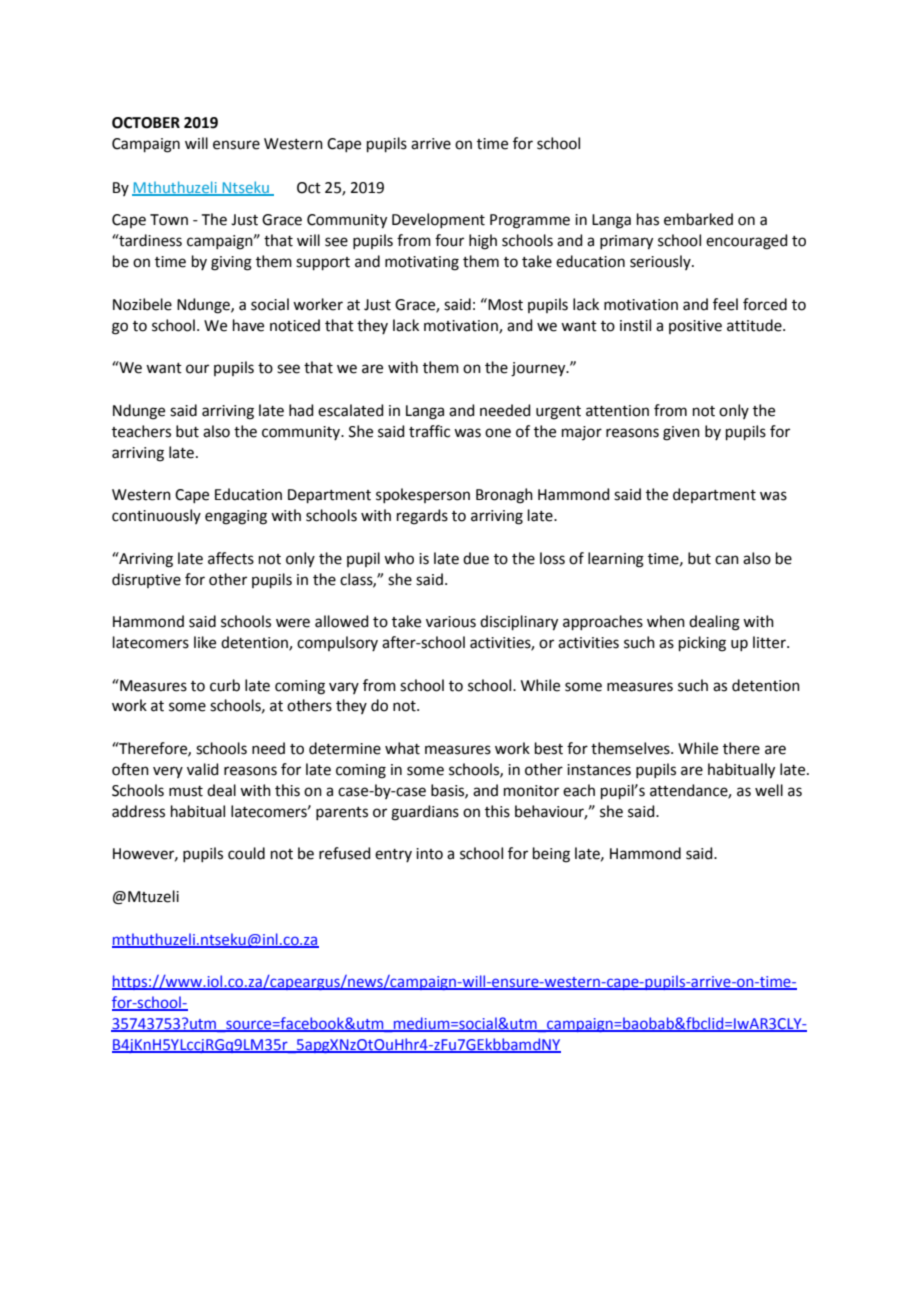  Describe the element at coordinates (146, 123) in the screenshot. I see `OCTOBER` at that location.
